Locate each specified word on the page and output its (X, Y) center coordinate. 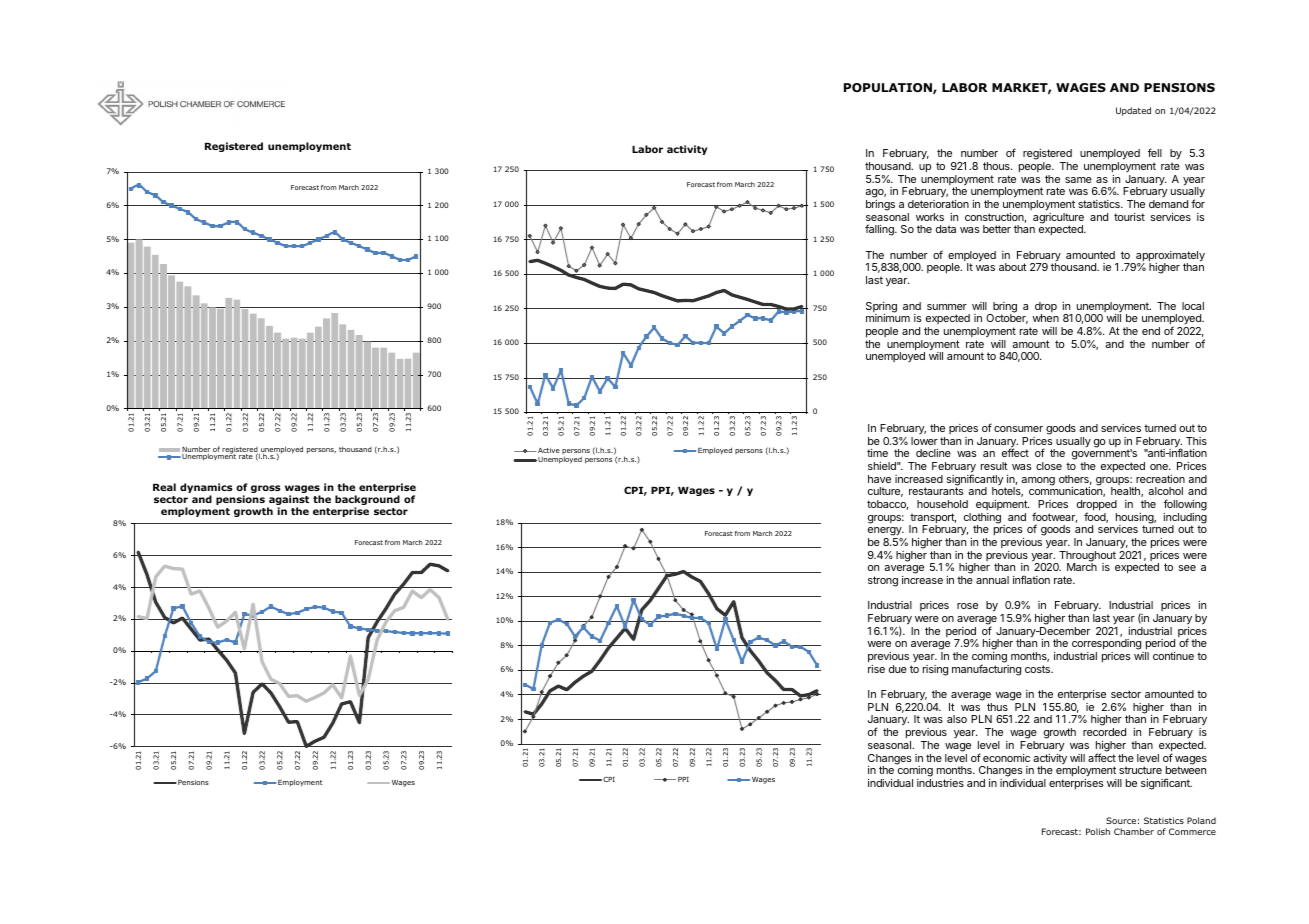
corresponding (1107, 646)
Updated (1133, 111)
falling (880, 230)
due (898, 669)
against (288, 501)
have (879, 479)
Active (549, 450)
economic (1006, 758)
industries (940, 783)
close (1049, 466)
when (1045, 318)
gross (266, 489)
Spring (881, 308)
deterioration (938, 204)
